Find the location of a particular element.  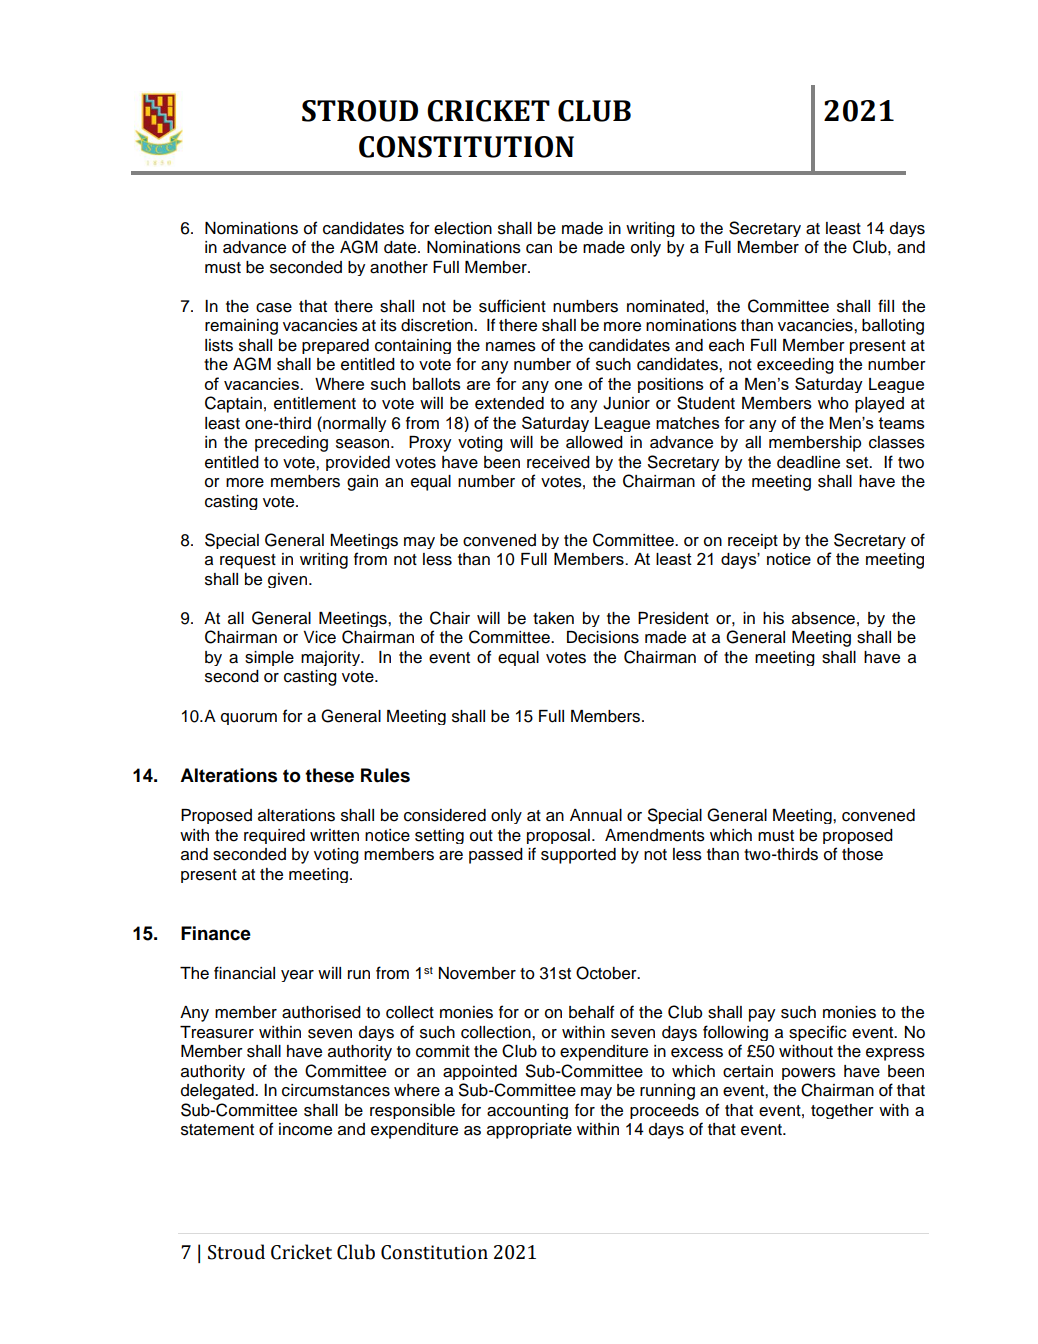

required is located at coordinates (274, 836).
